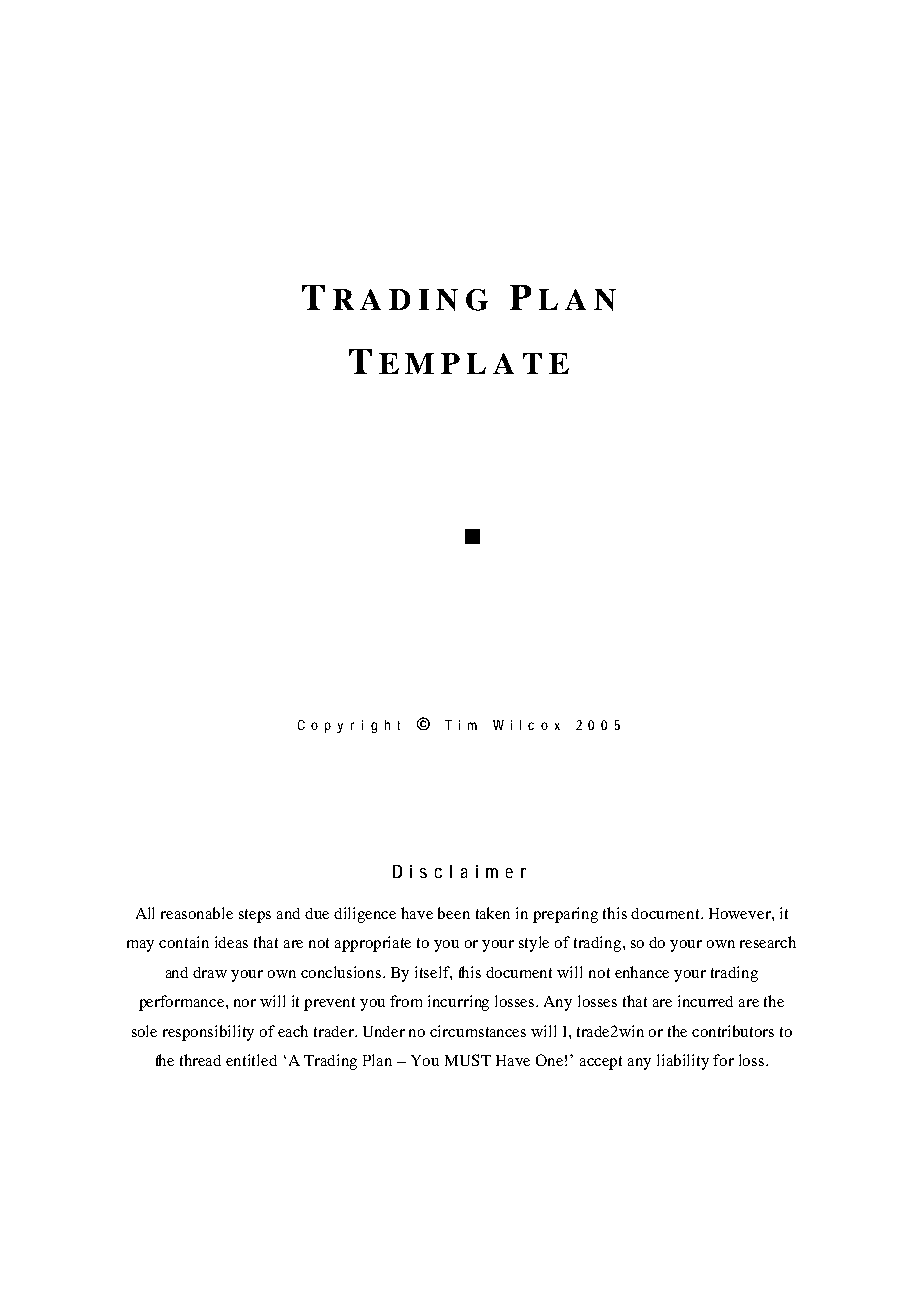  What do you see at coordinates (197, 913) in the screenshot?
I see `reasonable` at bounding box center [197, 913].
